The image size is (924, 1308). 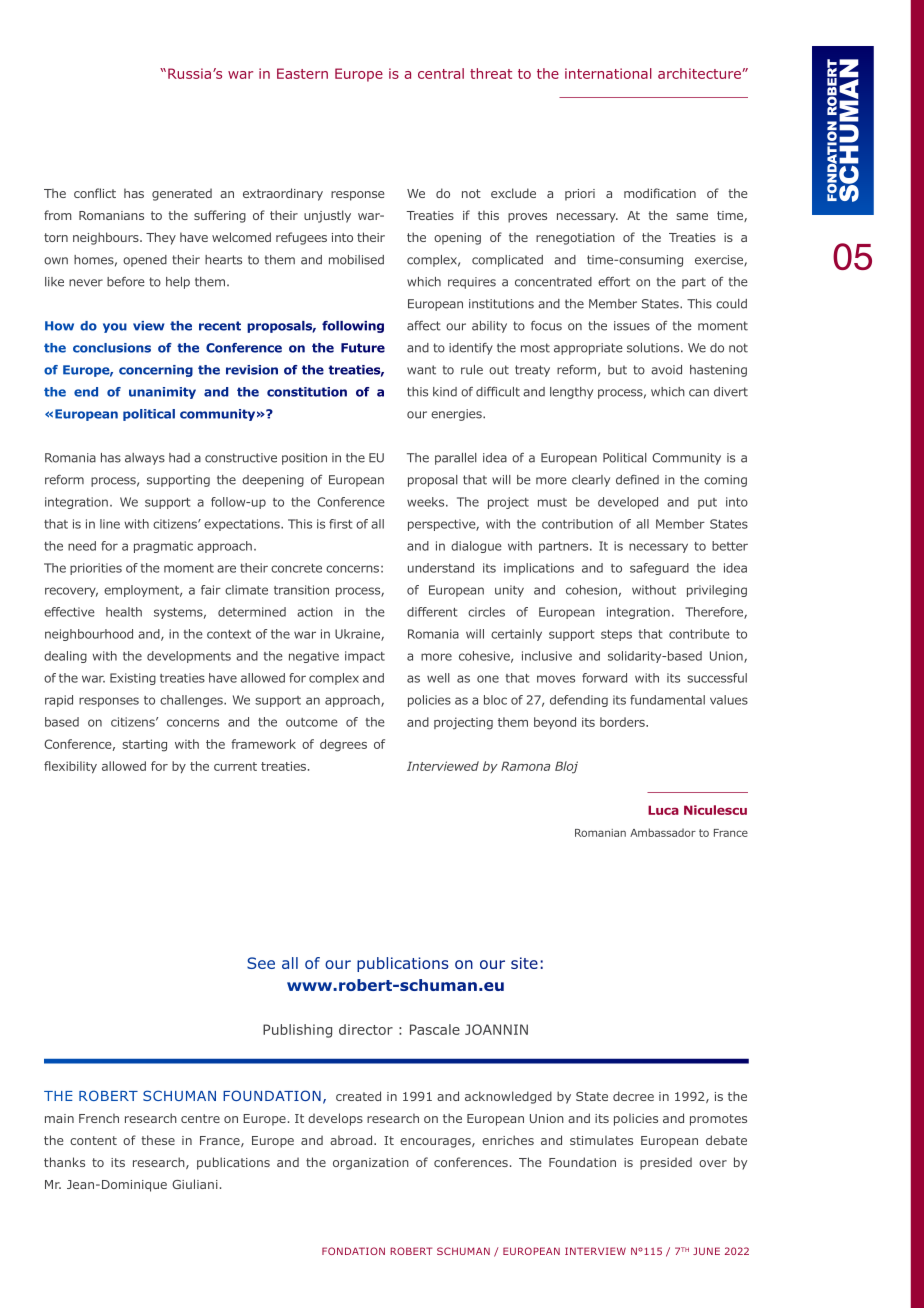 What do you see at coordinates (666, 1163) in the screenshot?
I see `presided` at bounding box center [666, 1163].
